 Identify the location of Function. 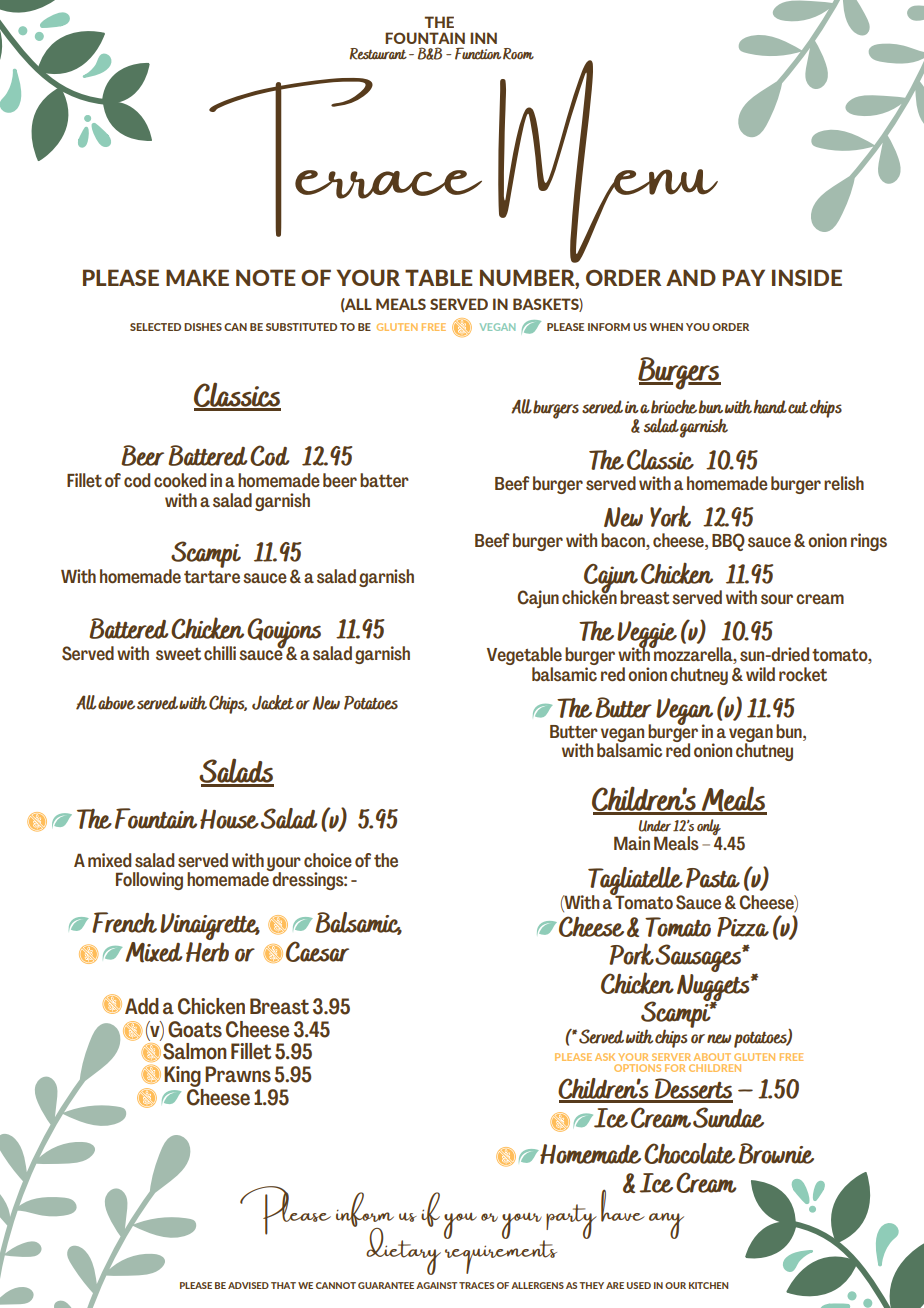
(478, 53).
